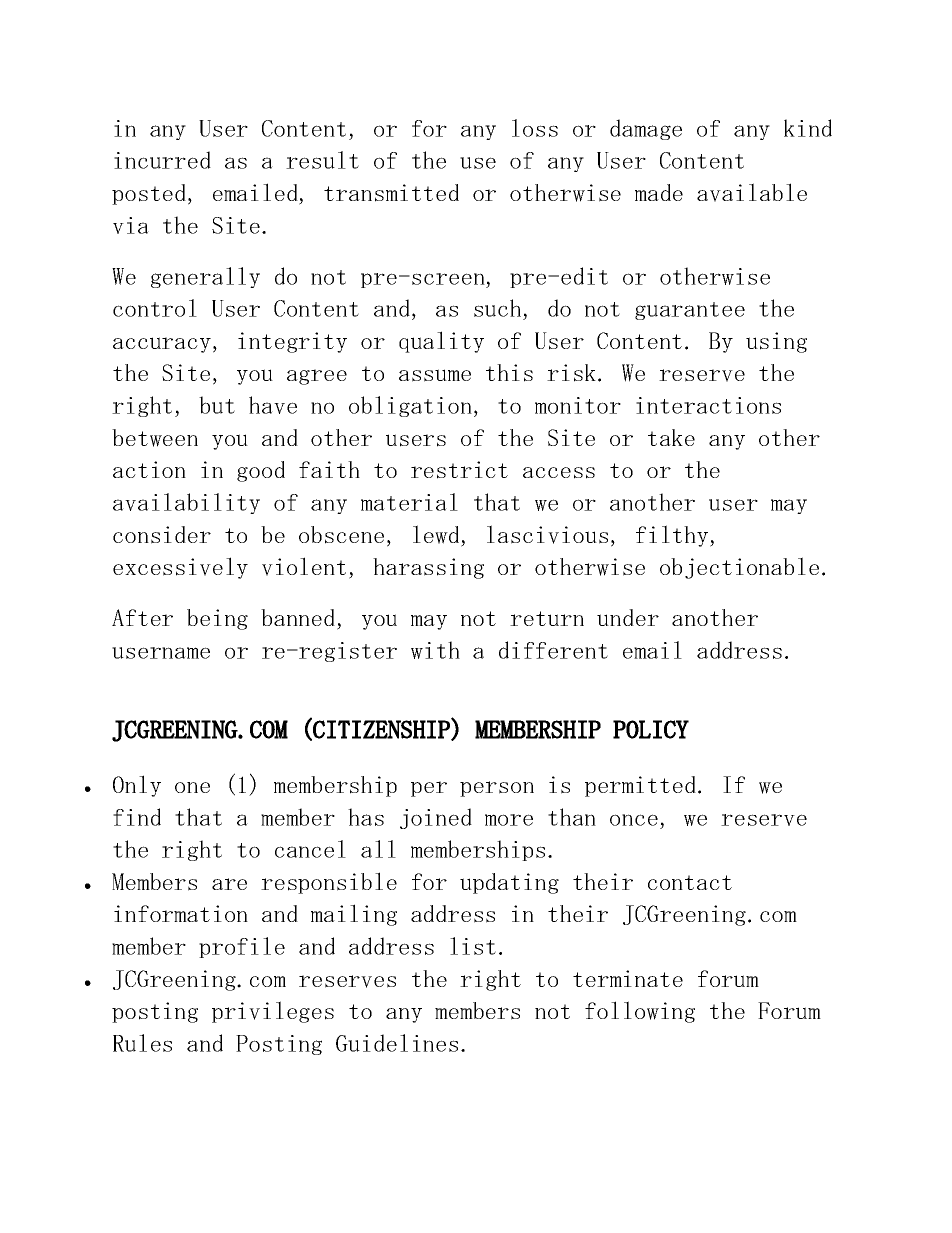 This page has width=952, height=1233. Describe the element at coordinates (752, 192) in the page. I see `available` at that location.
